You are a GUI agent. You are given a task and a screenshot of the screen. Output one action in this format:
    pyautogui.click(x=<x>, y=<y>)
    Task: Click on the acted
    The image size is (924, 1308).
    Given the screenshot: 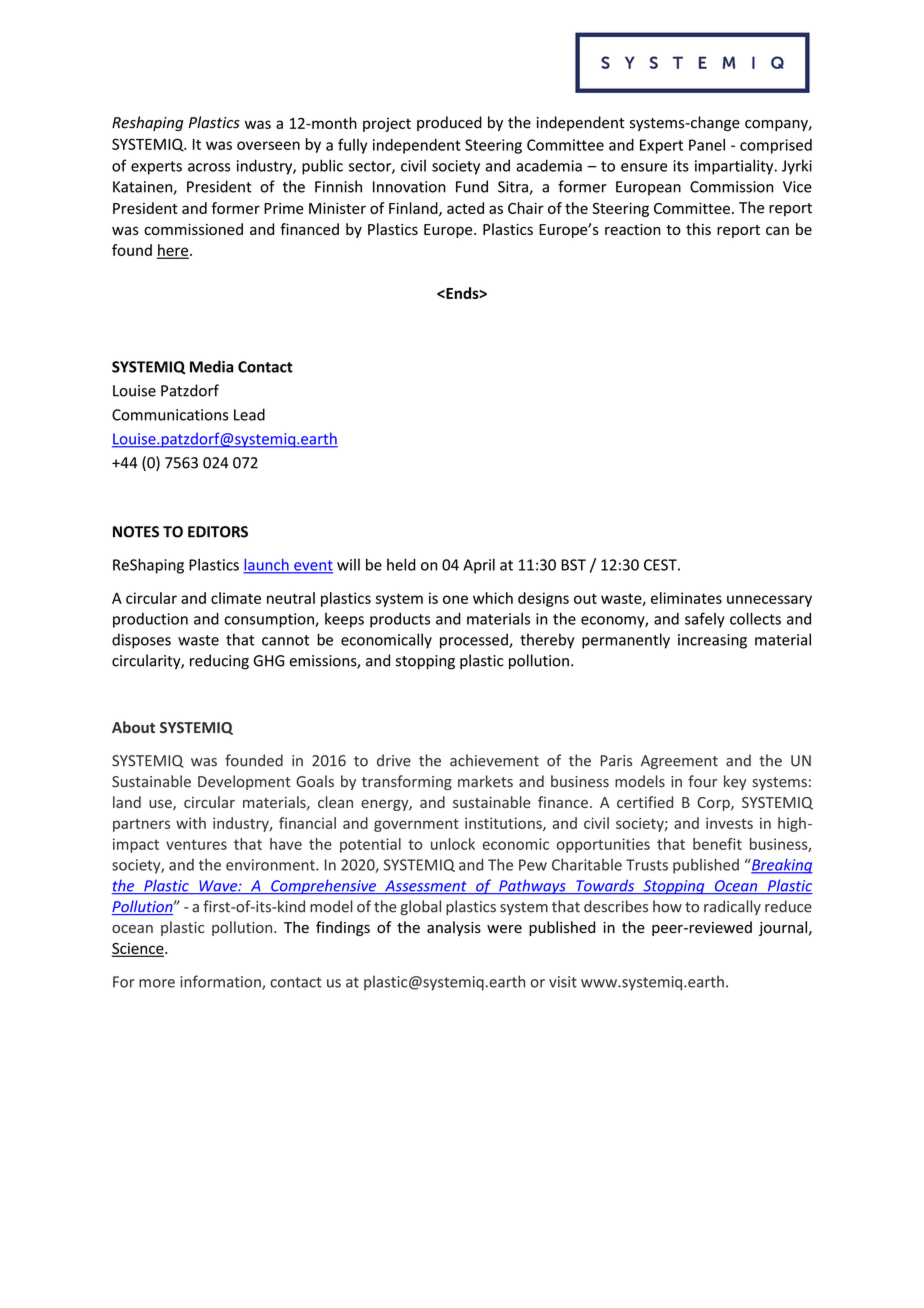 What is the action you would take?
    pyautogui.click(x=465, y=208)
